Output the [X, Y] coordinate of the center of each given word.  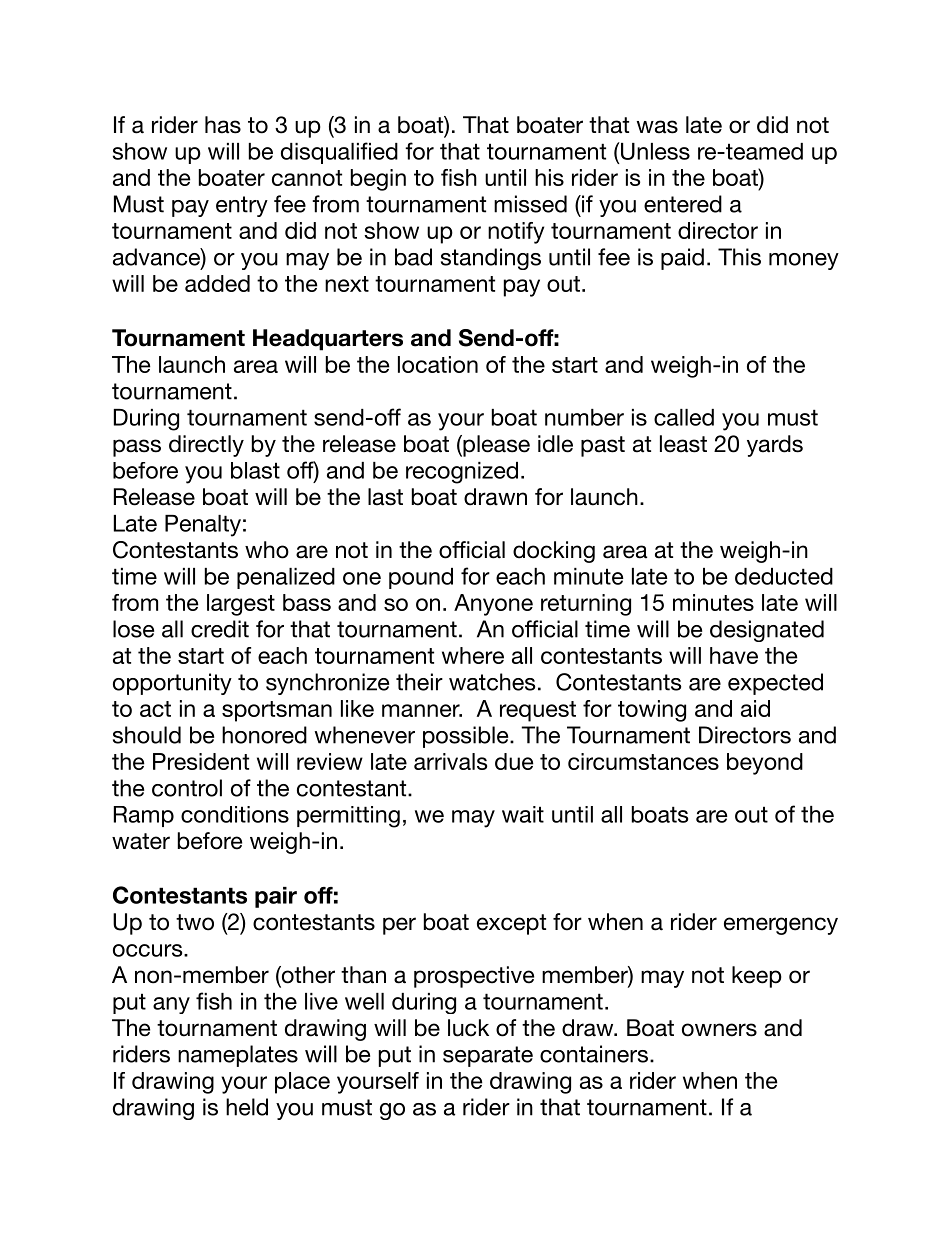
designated [767, 631]
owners [719, 1030]
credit [220, 629]
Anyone [493, 605]
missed [530, 204]
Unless [654, 151]
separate [488, 1056]
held [247, 1107]
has [223, 125]
